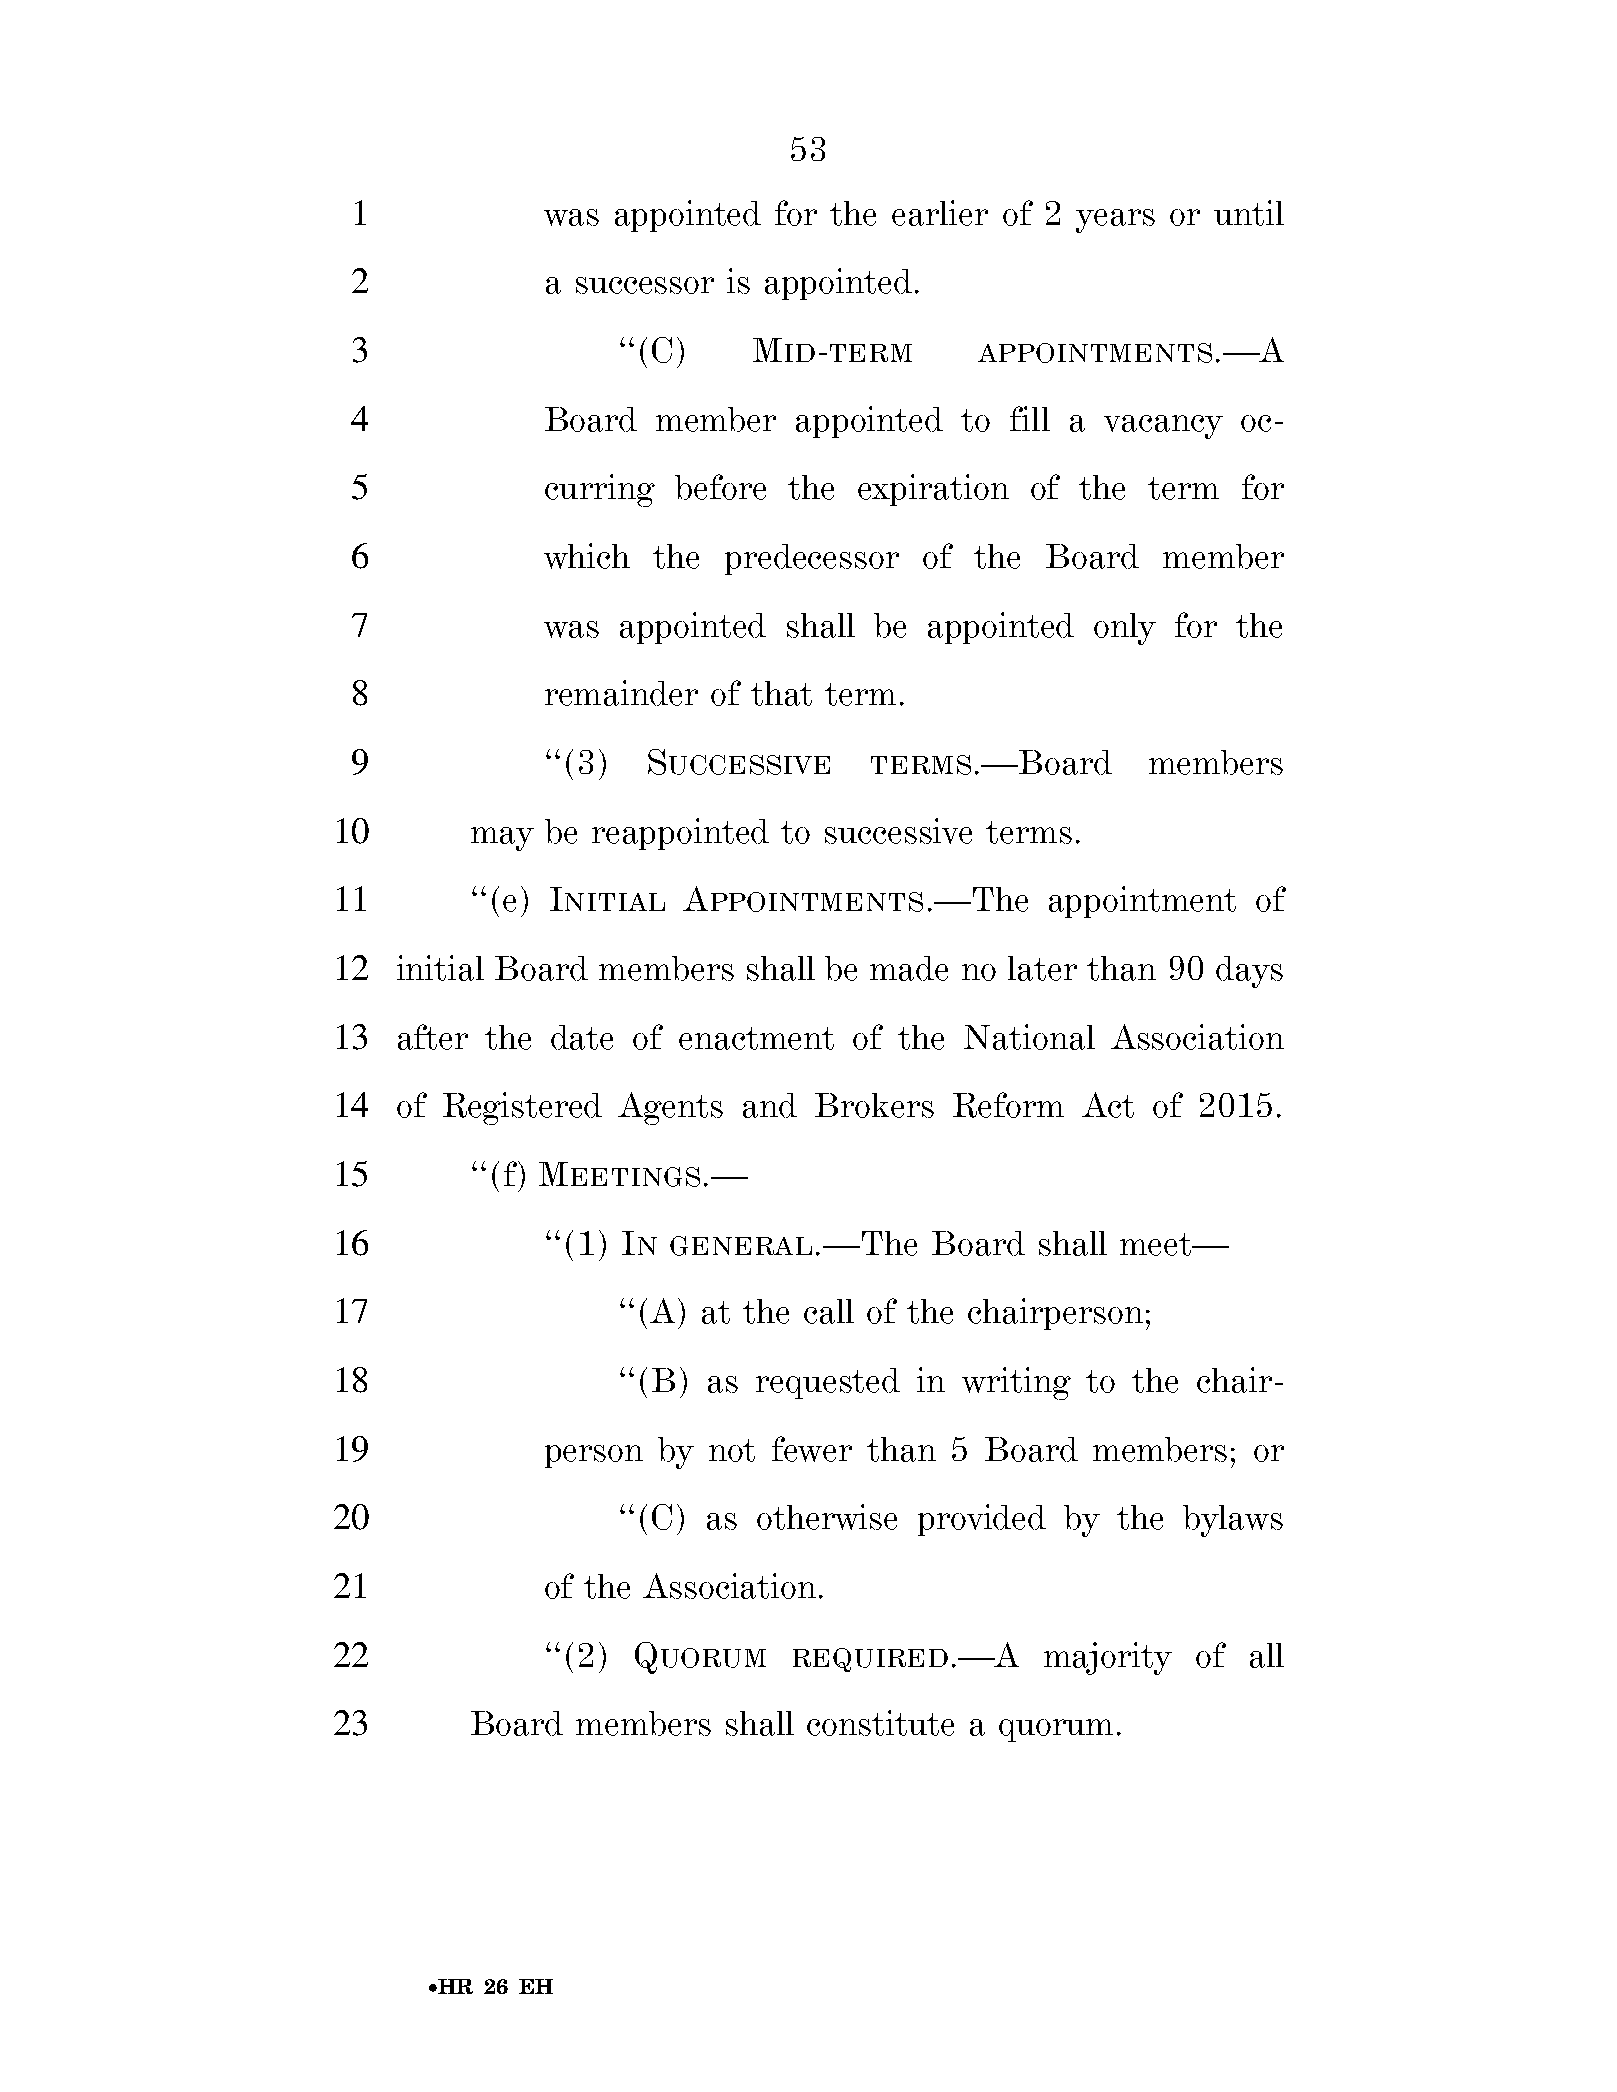 The height and width of the screenshot is (2092, 1617). I want to click on successor, so click(645, 285).
